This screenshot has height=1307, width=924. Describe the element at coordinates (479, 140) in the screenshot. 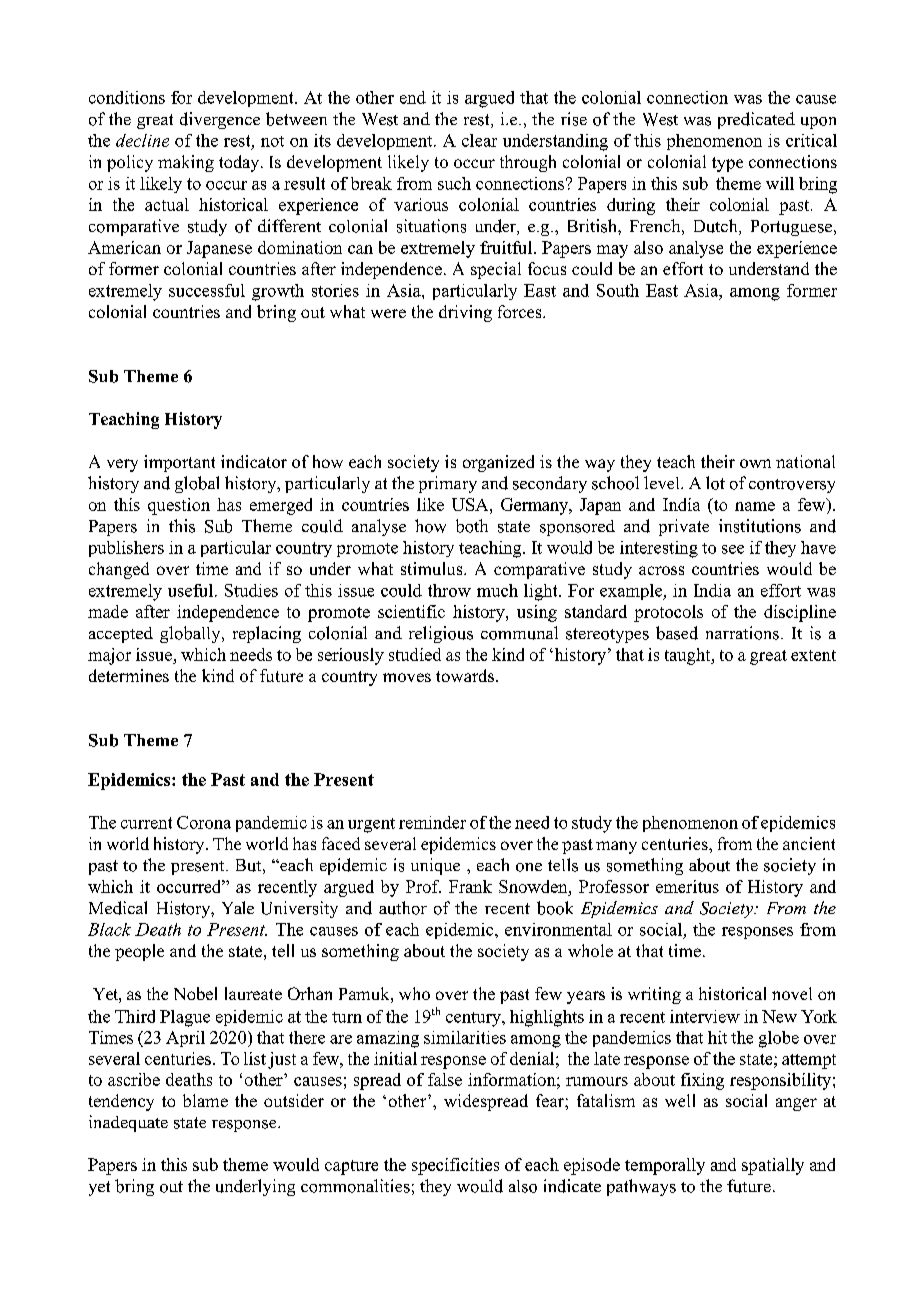

I see `clear` at that location.
